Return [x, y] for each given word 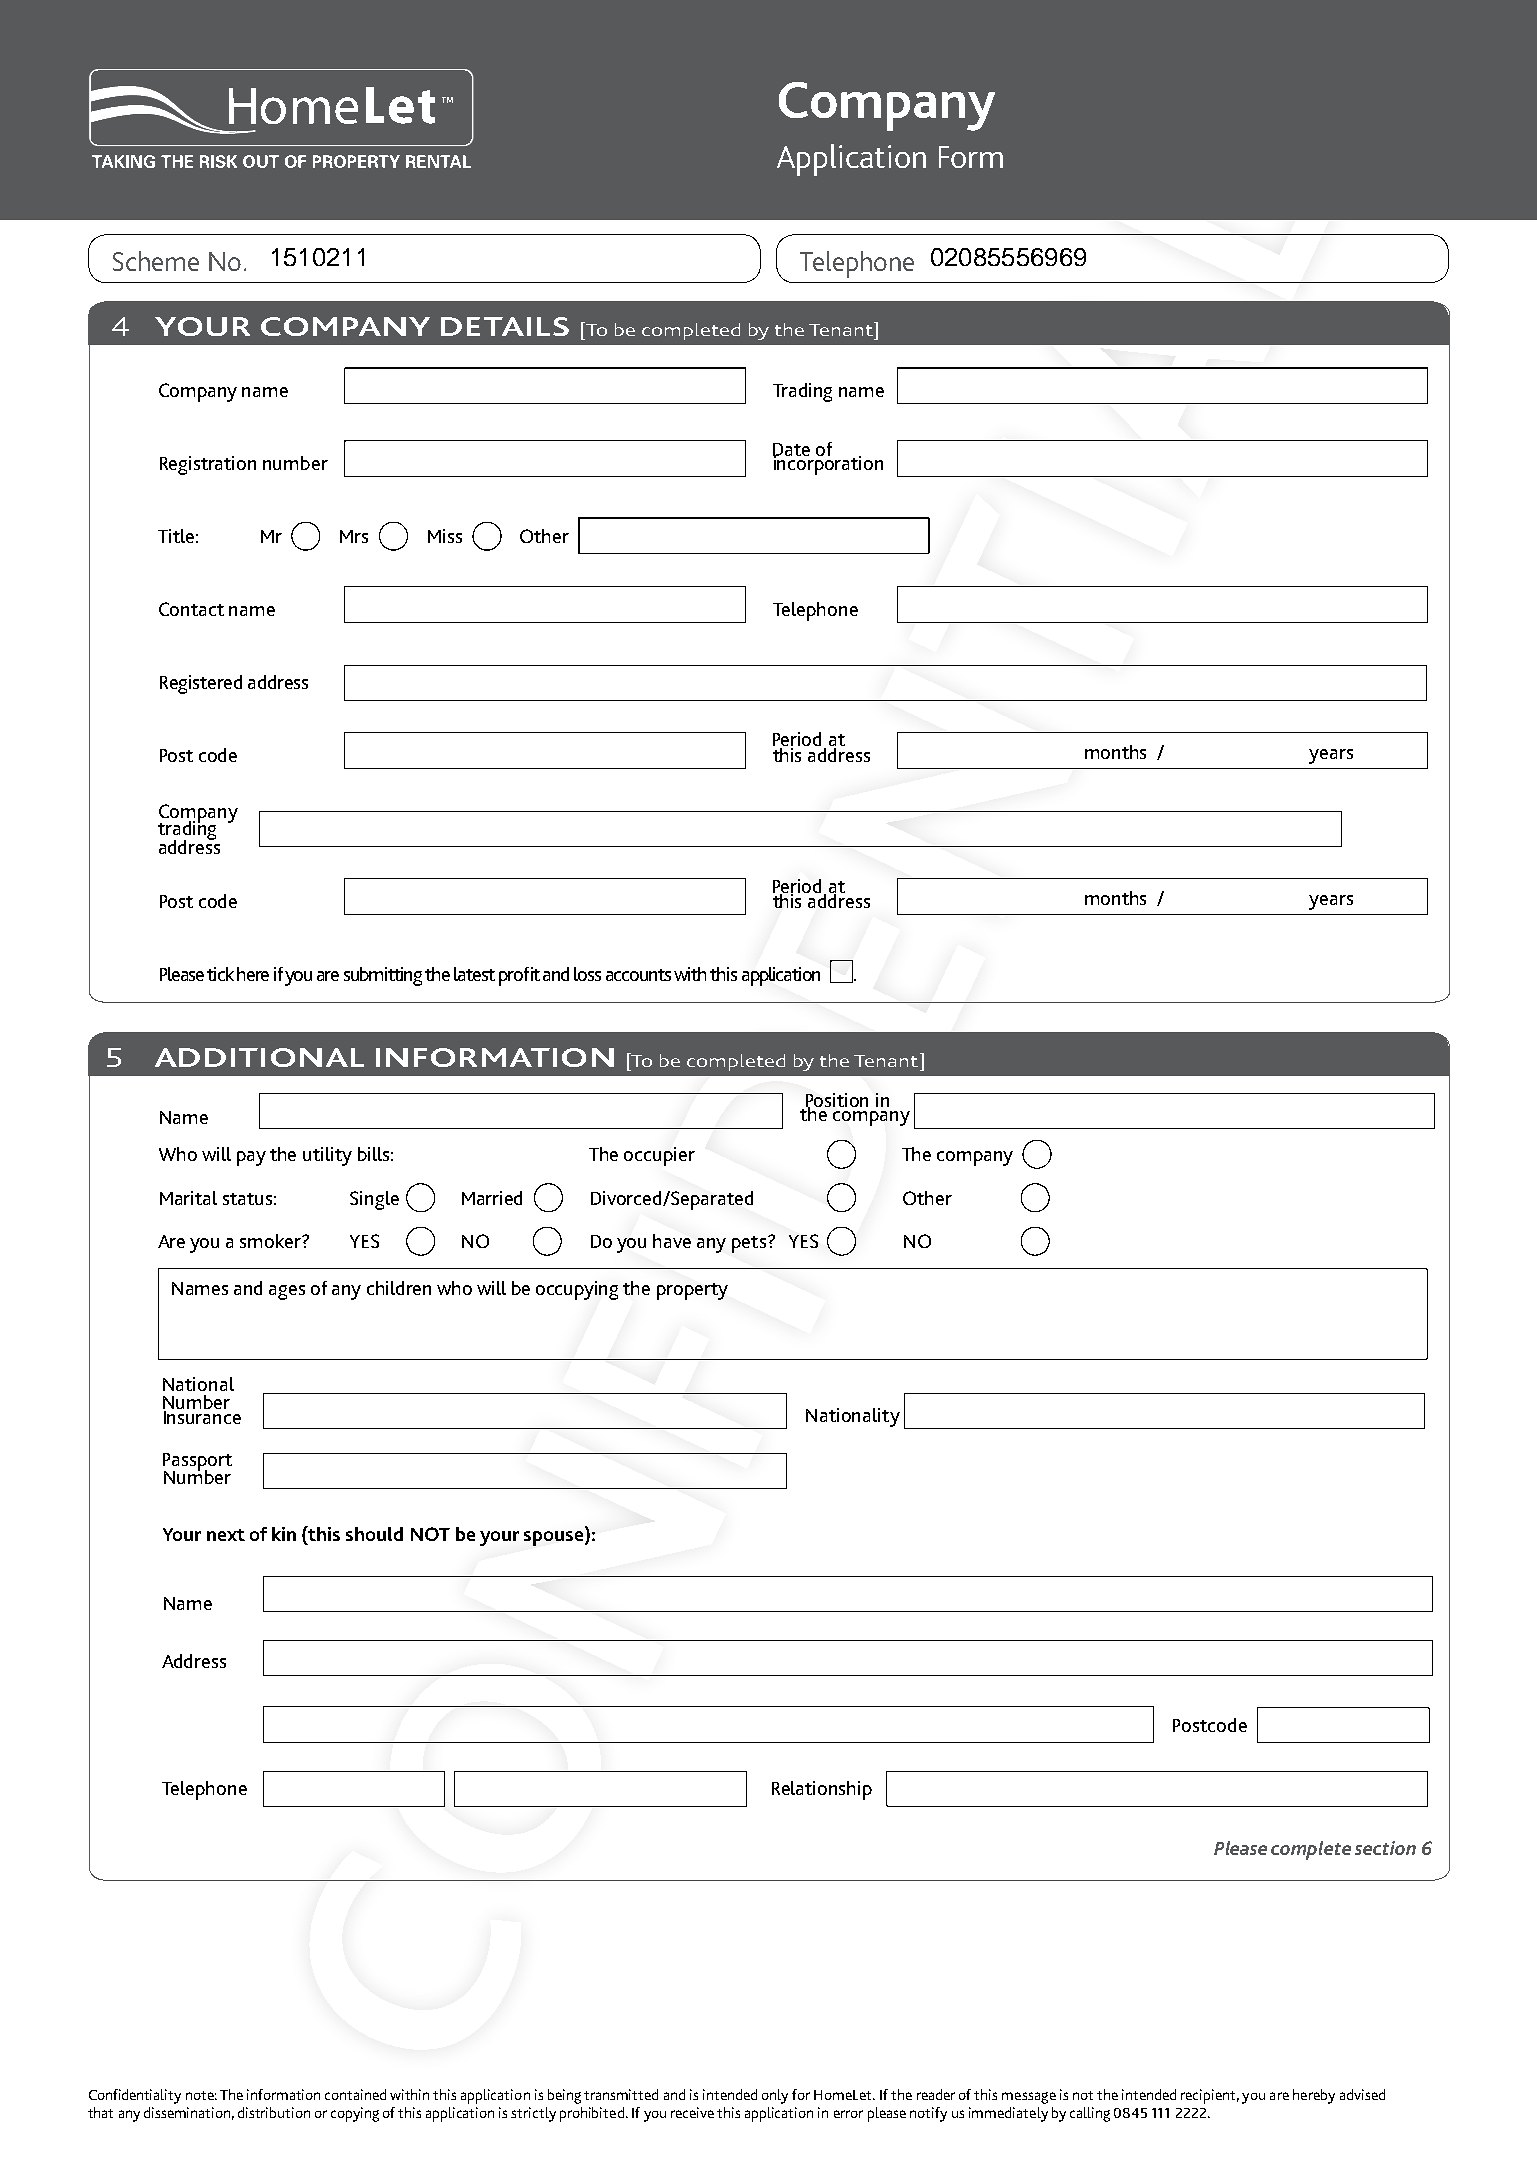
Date [791, 450]
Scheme [156, 261]
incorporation [828, 464]
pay [251, 1158]
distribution [274, 2112]
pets [749, 1244]
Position [835, 1101]
